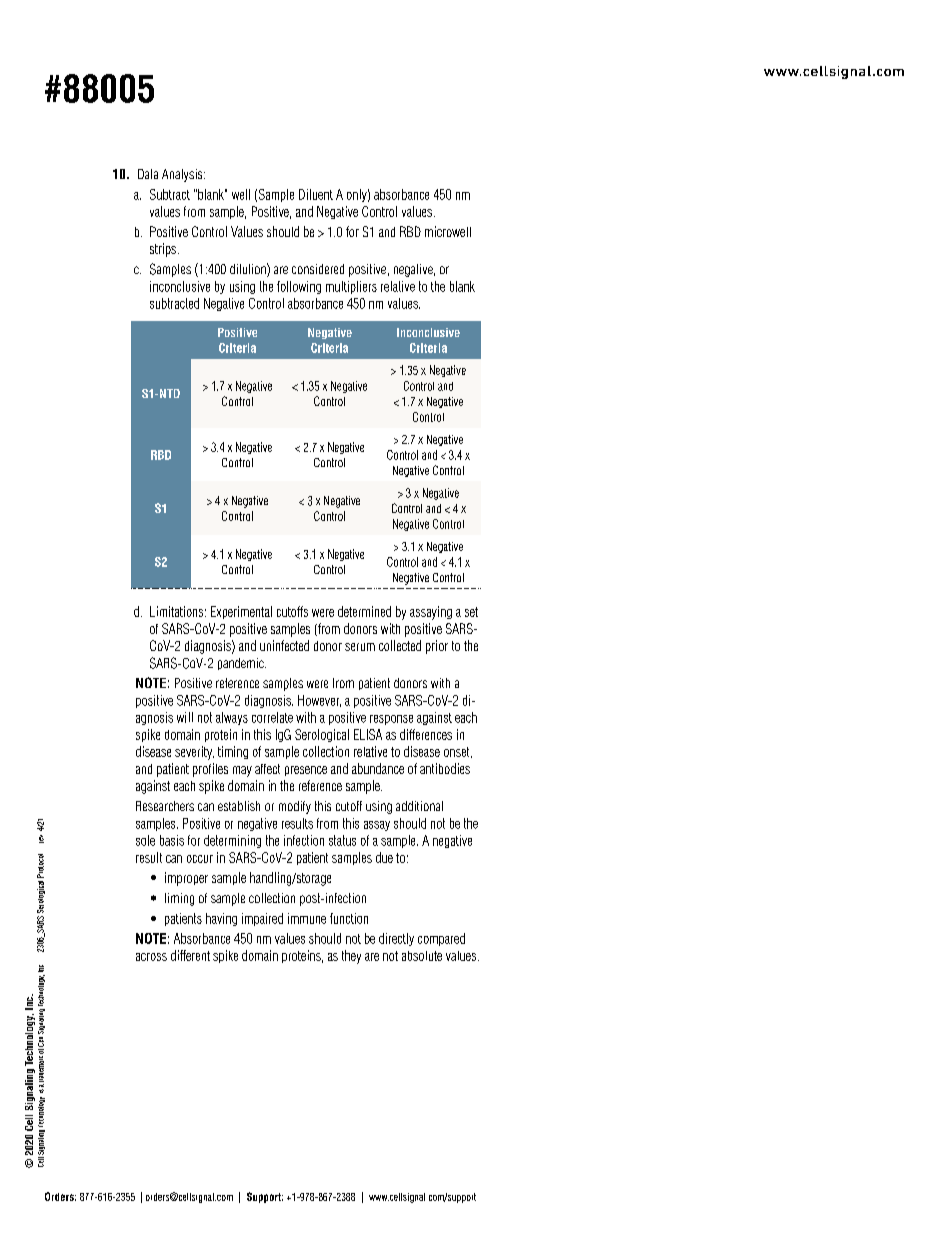 The height and width of the screenshot is (1233, 952). What do you see at coordinates (307, 918) in the screenshot?
I see `immune` at bounding box center [307, 918].
